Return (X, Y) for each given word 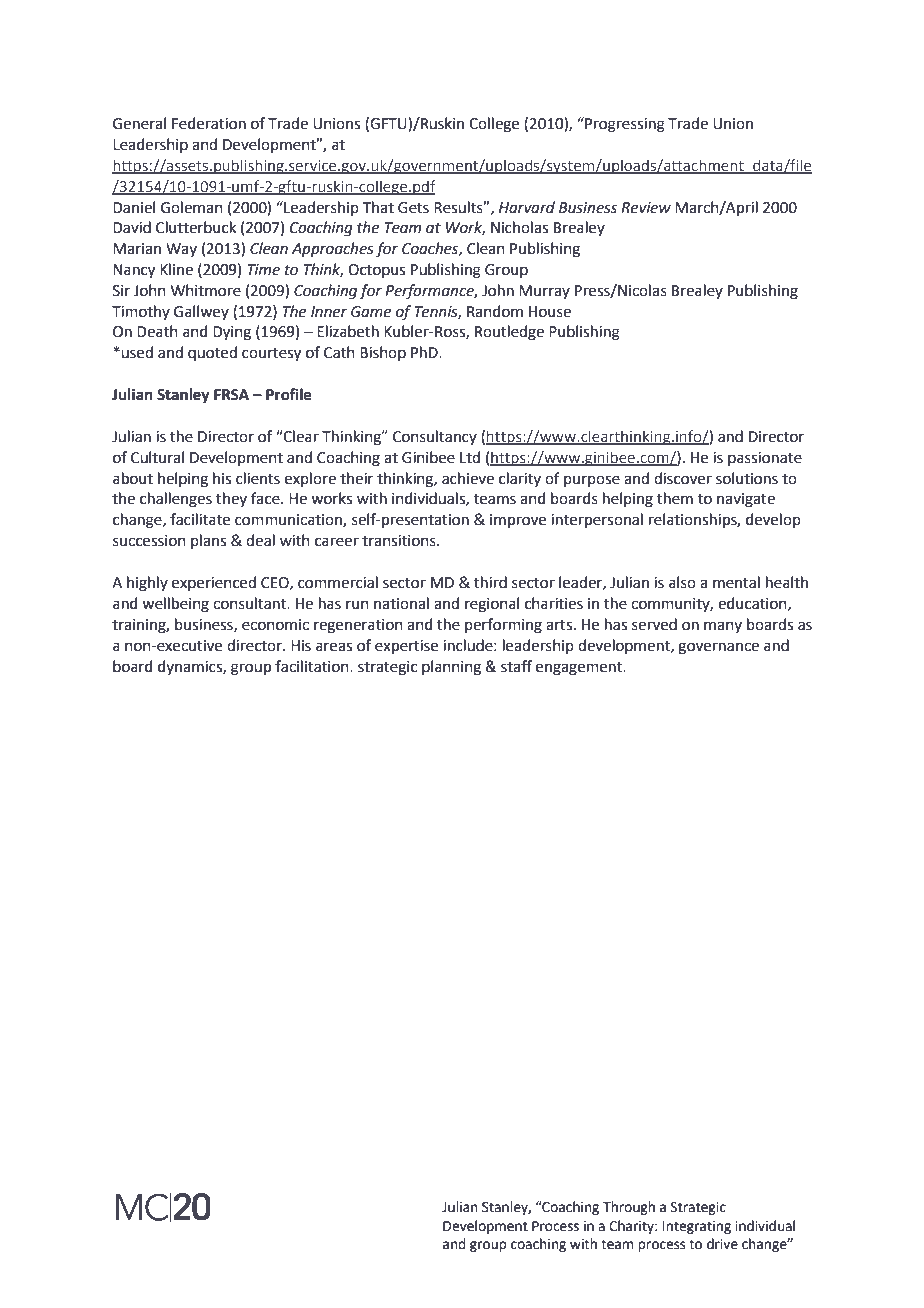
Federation (209, 123)
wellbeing (175, 605)
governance (718, 648)
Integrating (697, 1227)
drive (722, 1244)
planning (451, 668)
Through (629, 1208)
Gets (413, 208)
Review (646, 208)
